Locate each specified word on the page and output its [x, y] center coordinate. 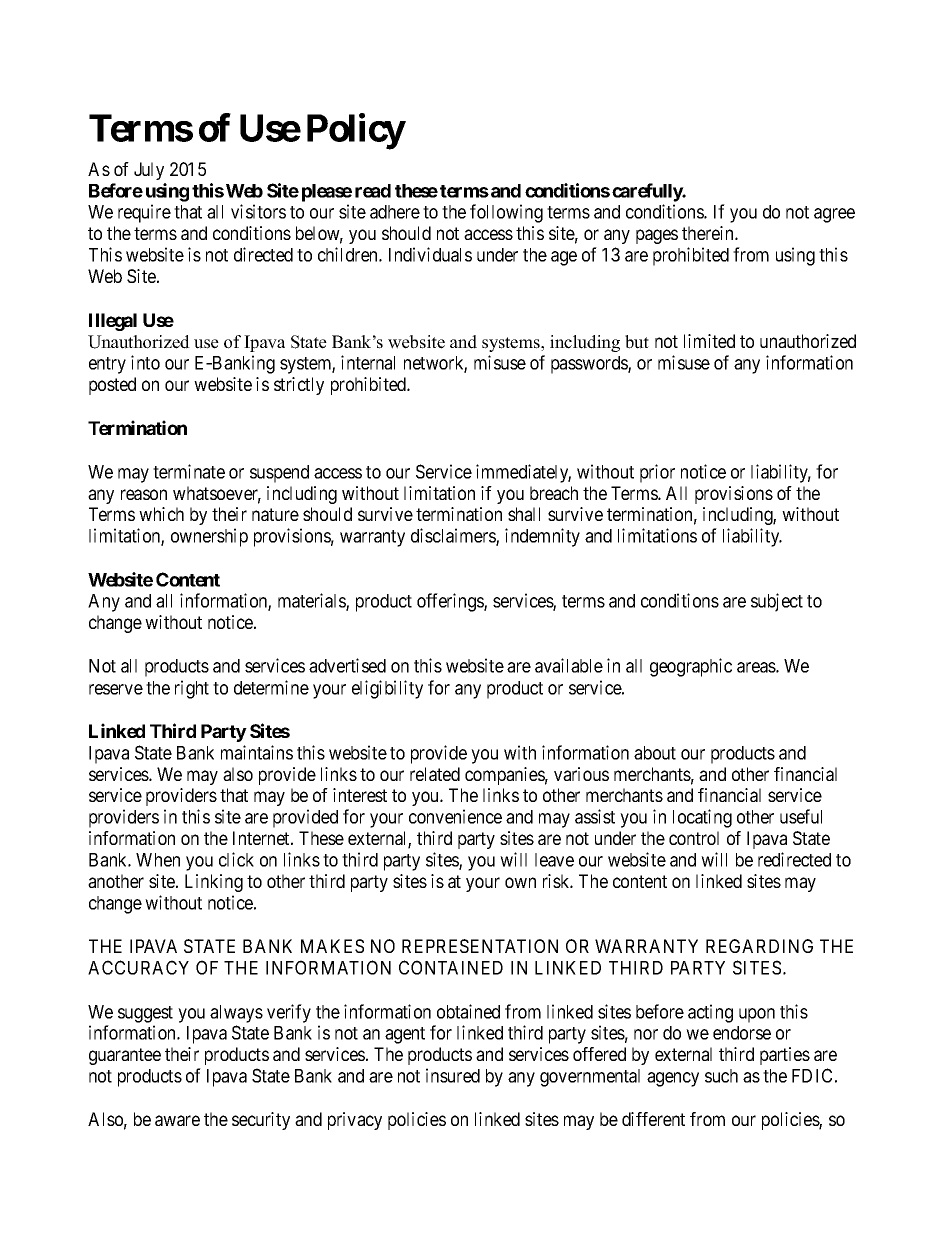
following [506, 213]
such [721, 1076]
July [149, 171]
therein [709, 233]
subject [777, 602]
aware [177, 1120]
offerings [451, 602]
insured [453, 1075]
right [192, 689]
